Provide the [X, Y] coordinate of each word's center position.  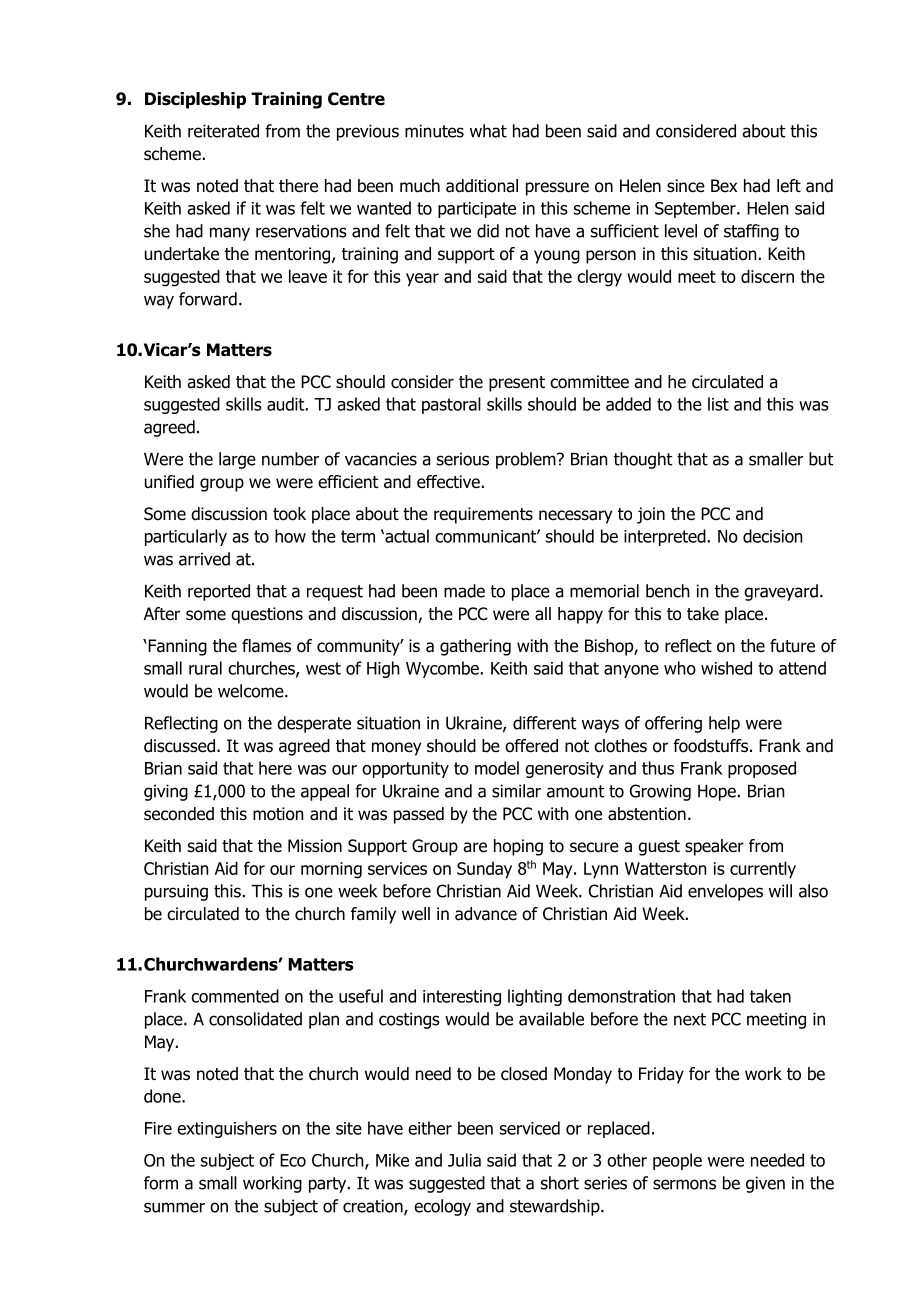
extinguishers [227, 1129]
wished [726, 668]
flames [266, 646]
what [488, 131]
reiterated [223, 131]
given [765, 1184]
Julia [464, 1160]
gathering [475, 647]
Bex [724, 186]
